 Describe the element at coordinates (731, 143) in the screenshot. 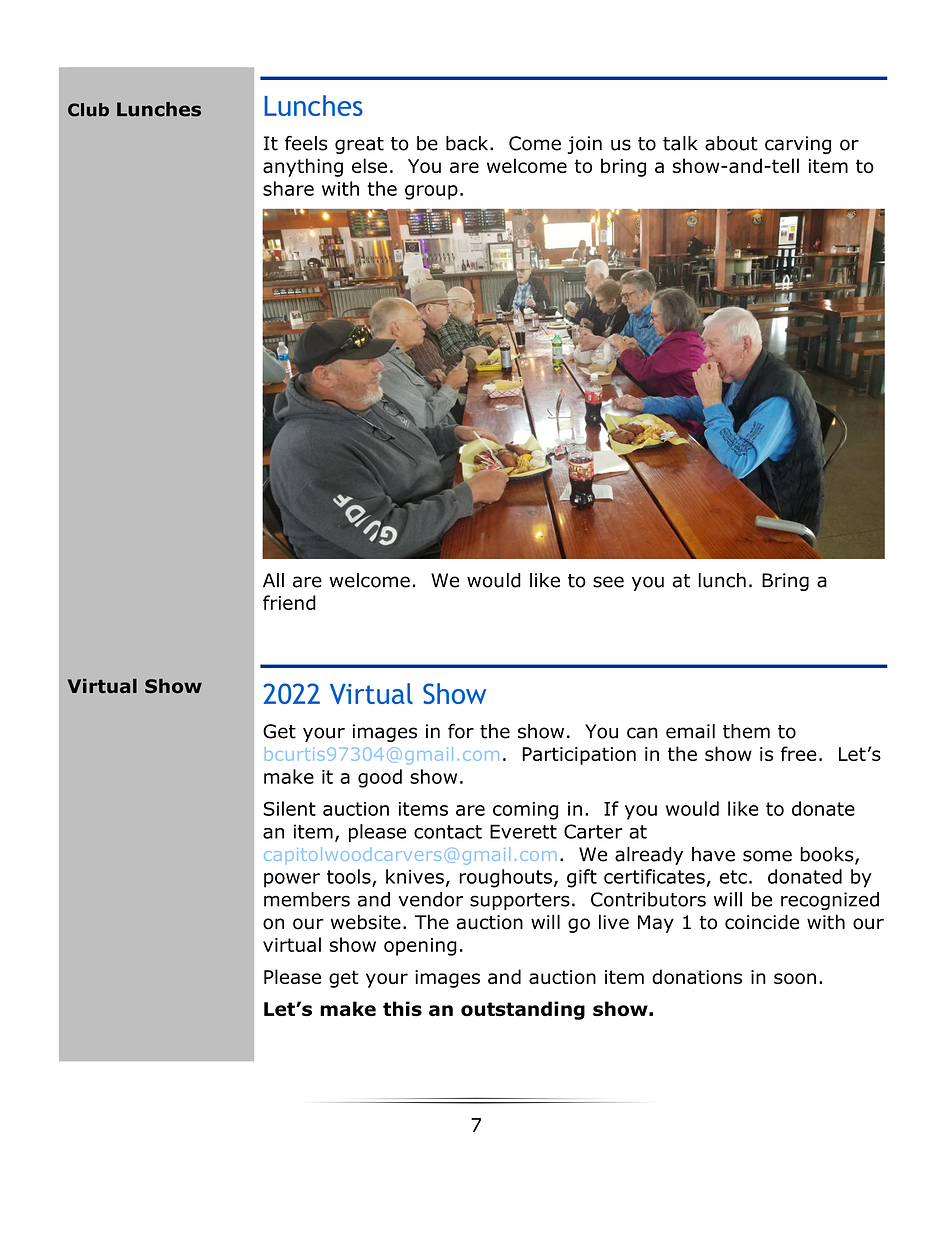

I see `about` at that location.
